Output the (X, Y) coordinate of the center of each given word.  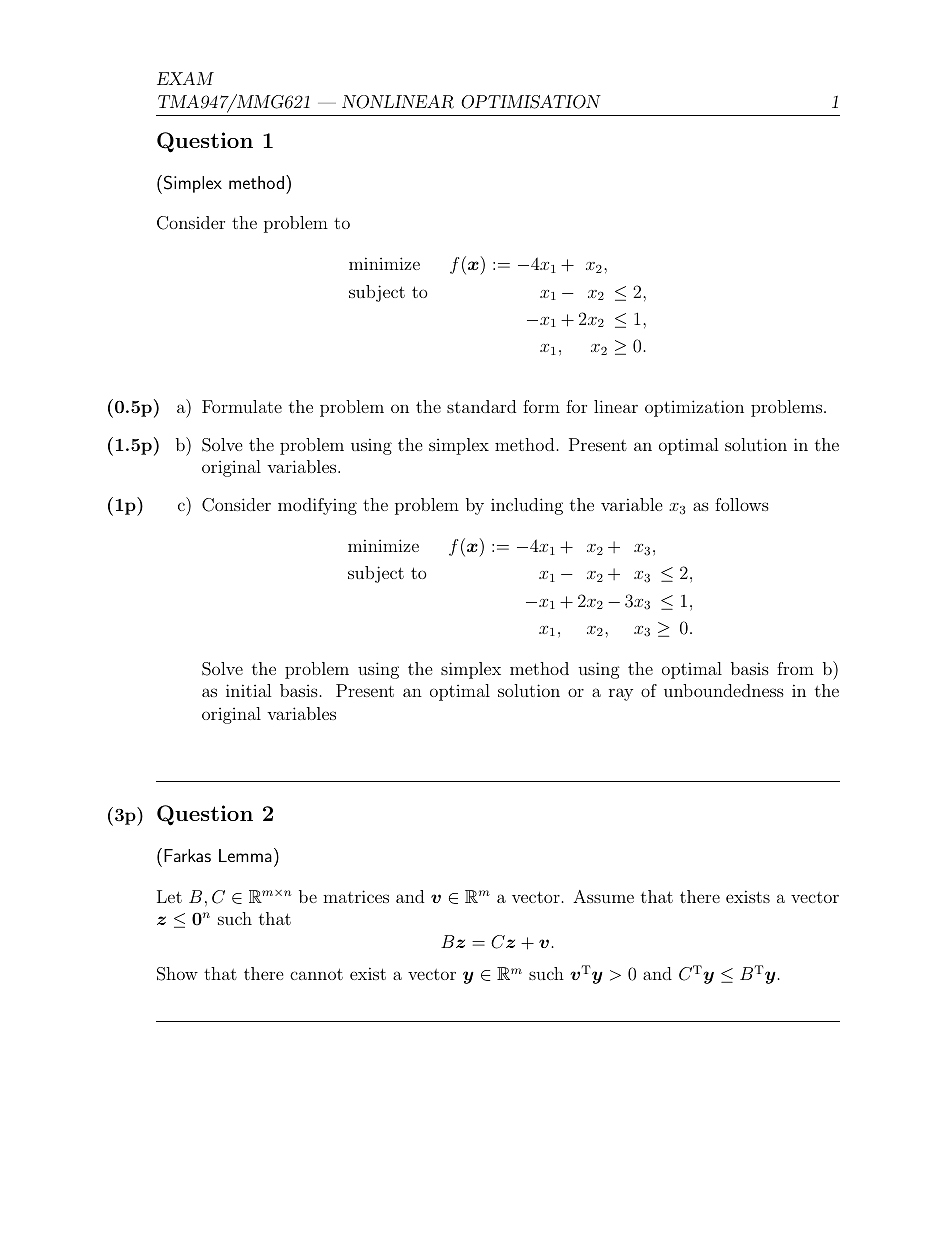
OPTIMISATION (531, 102)
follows (742, 504)
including (527, 506)
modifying (317, 506)
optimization (694, 408)
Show (177, 974)
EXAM (185, 78)
